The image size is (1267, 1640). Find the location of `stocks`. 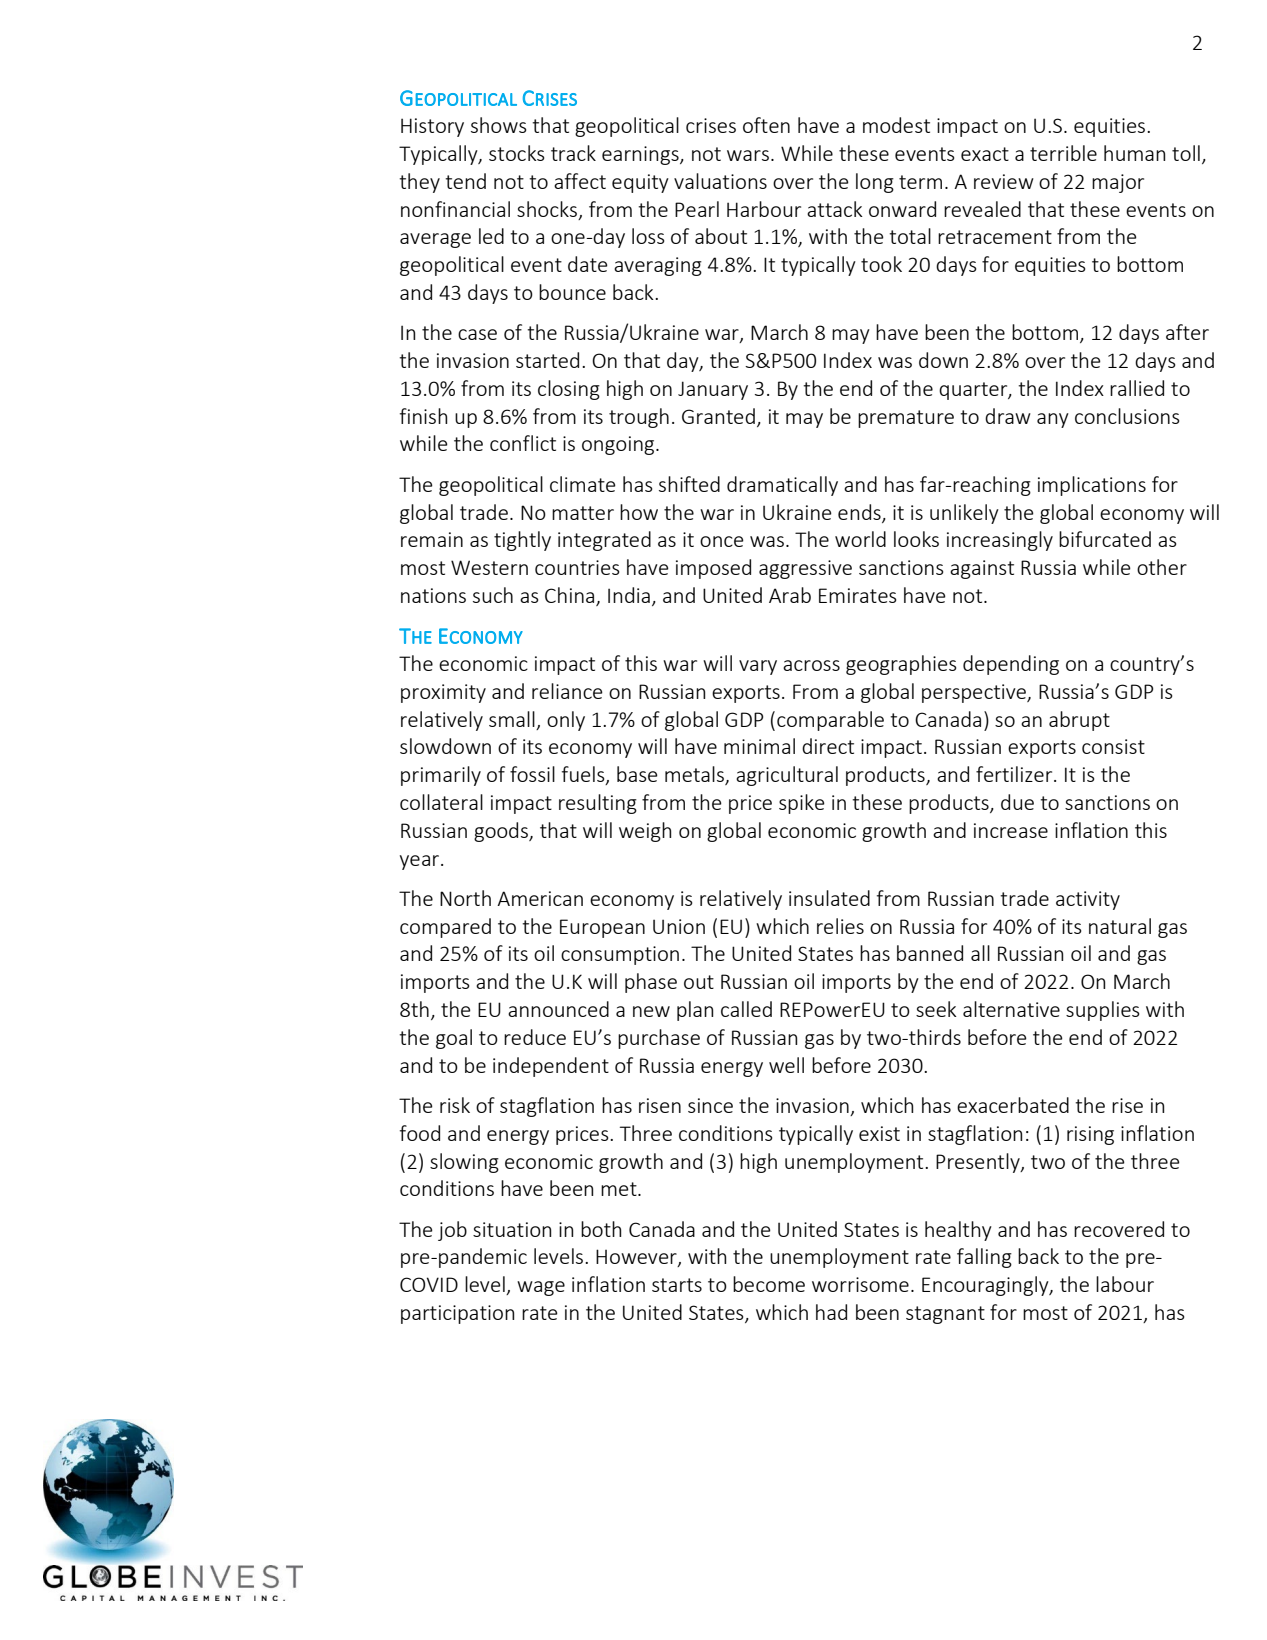

stocks is located at coordinates (517, 153).
